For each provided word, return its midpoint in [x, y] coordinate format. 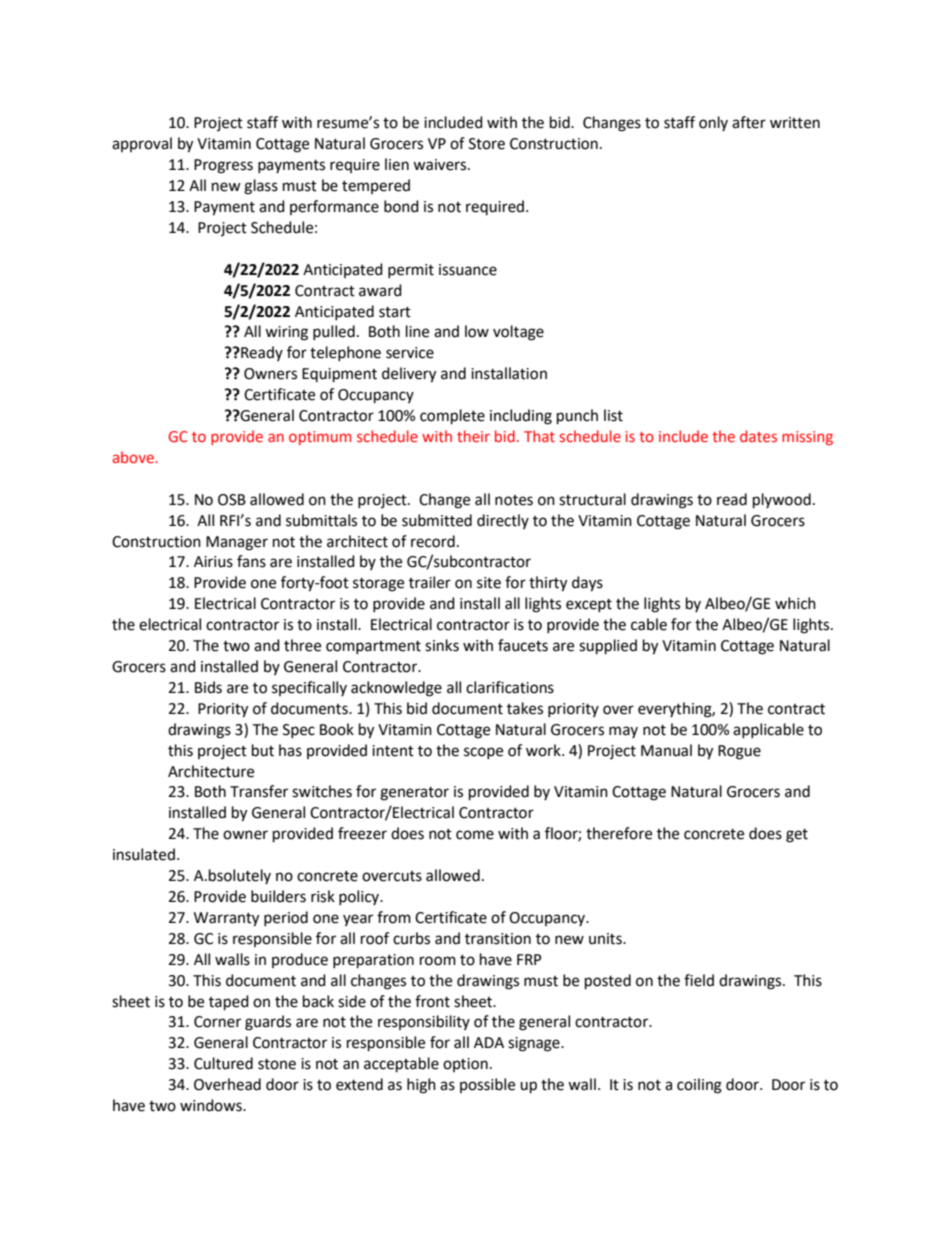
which [795, 603]
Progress [223, 166]
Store [487, 144]
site [489, 583]
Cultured [223, 1063]
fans [251, 561]
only [713, 123]
